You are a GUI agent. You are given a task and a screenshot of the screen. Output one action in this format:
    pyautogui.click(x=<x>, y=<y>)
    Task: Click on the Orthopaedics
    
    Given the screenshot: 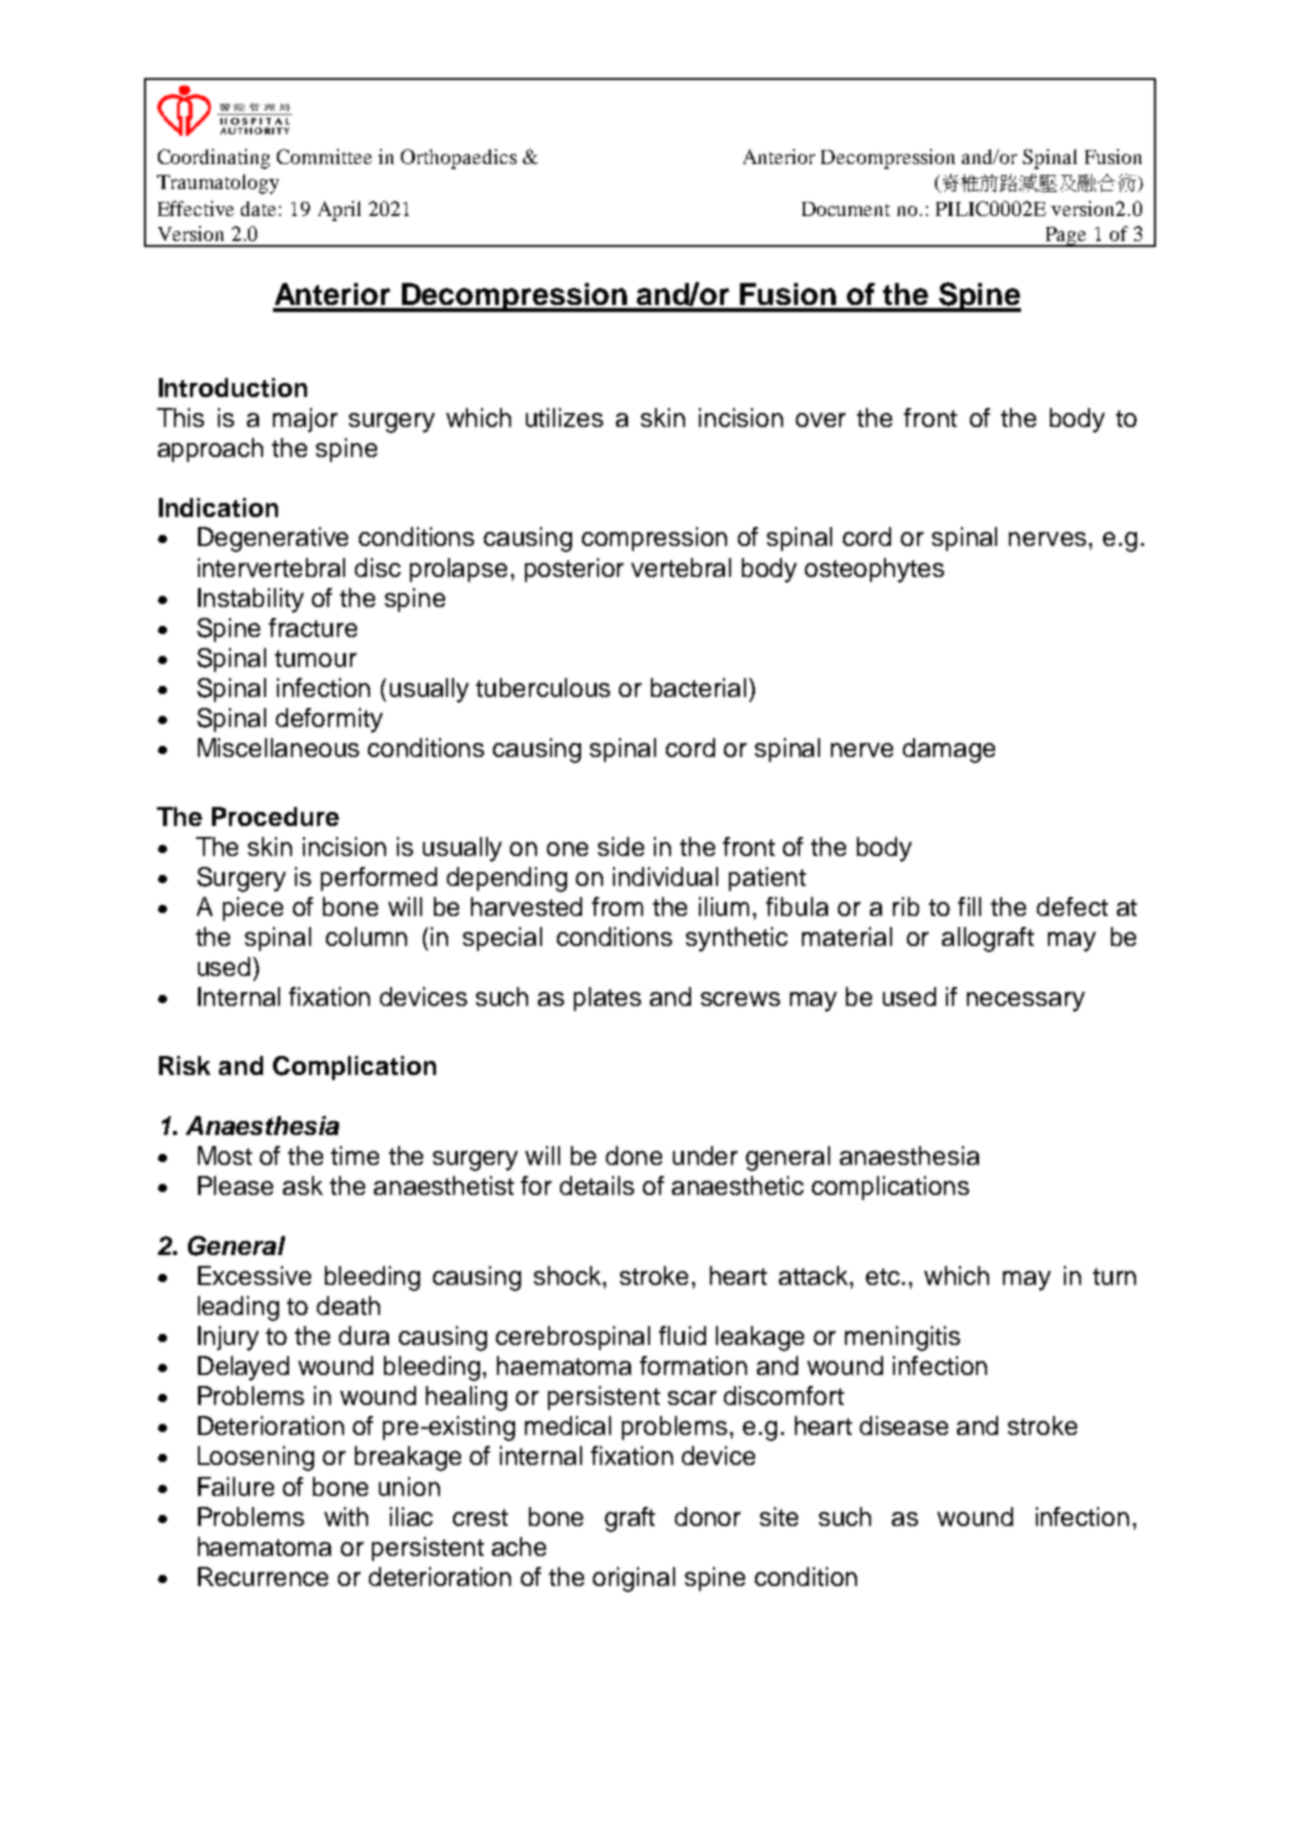 What is the action you would take?
    pyautogui.click(x=459, y=159)
